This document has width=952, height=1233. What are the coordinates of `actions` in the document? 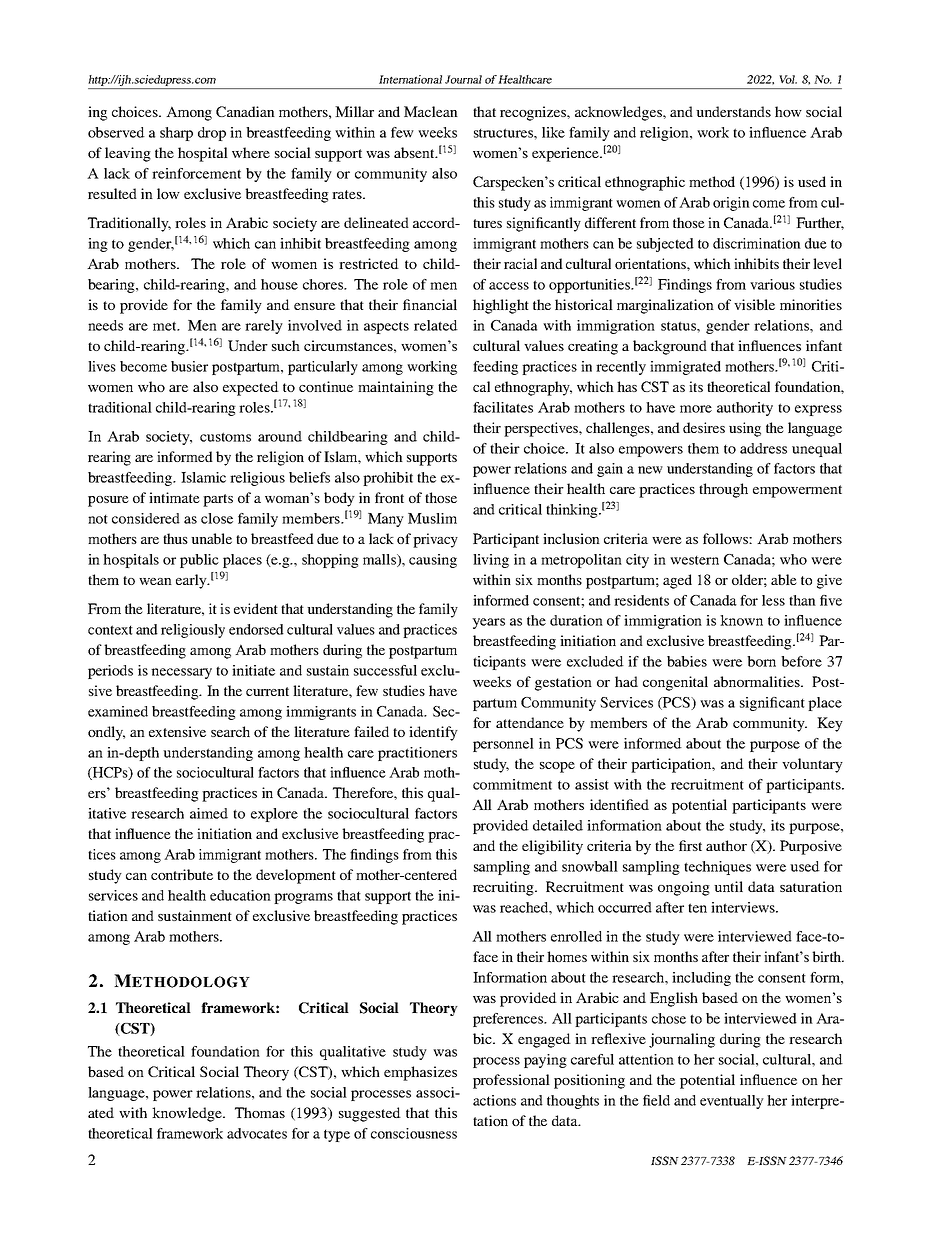 It's located at (494, 1100).
